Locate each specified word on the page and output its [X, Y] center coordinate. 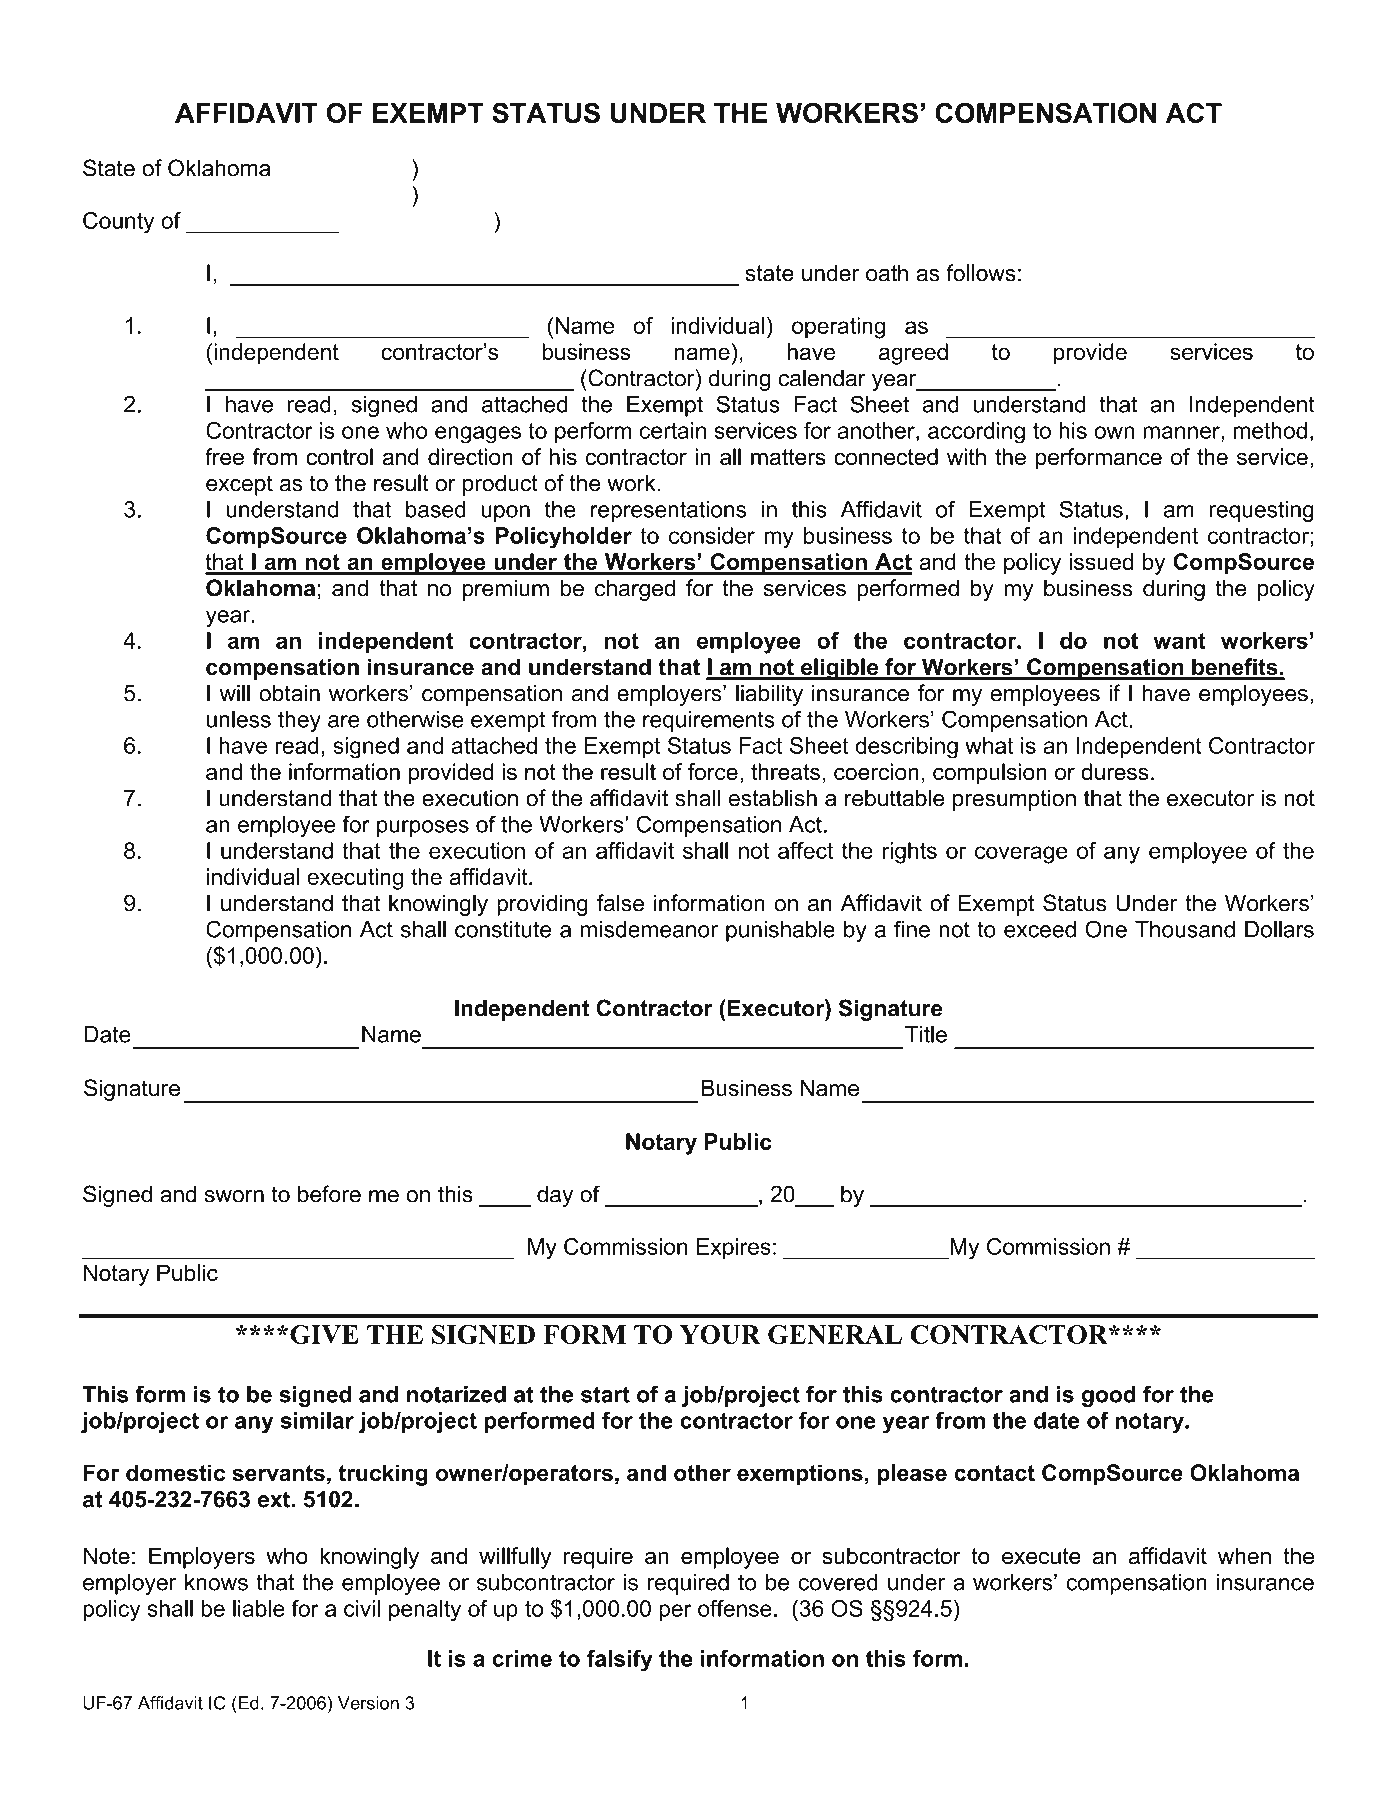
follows [981, 273]
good [1109, 1396]
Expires [734, 1248]
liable [259, 1608]
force [713, 771]
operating [838, 328]
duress [1115, 771]
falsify [620, 1661]
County [118, 223]
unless [239, 719]
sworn [234, 1196]
